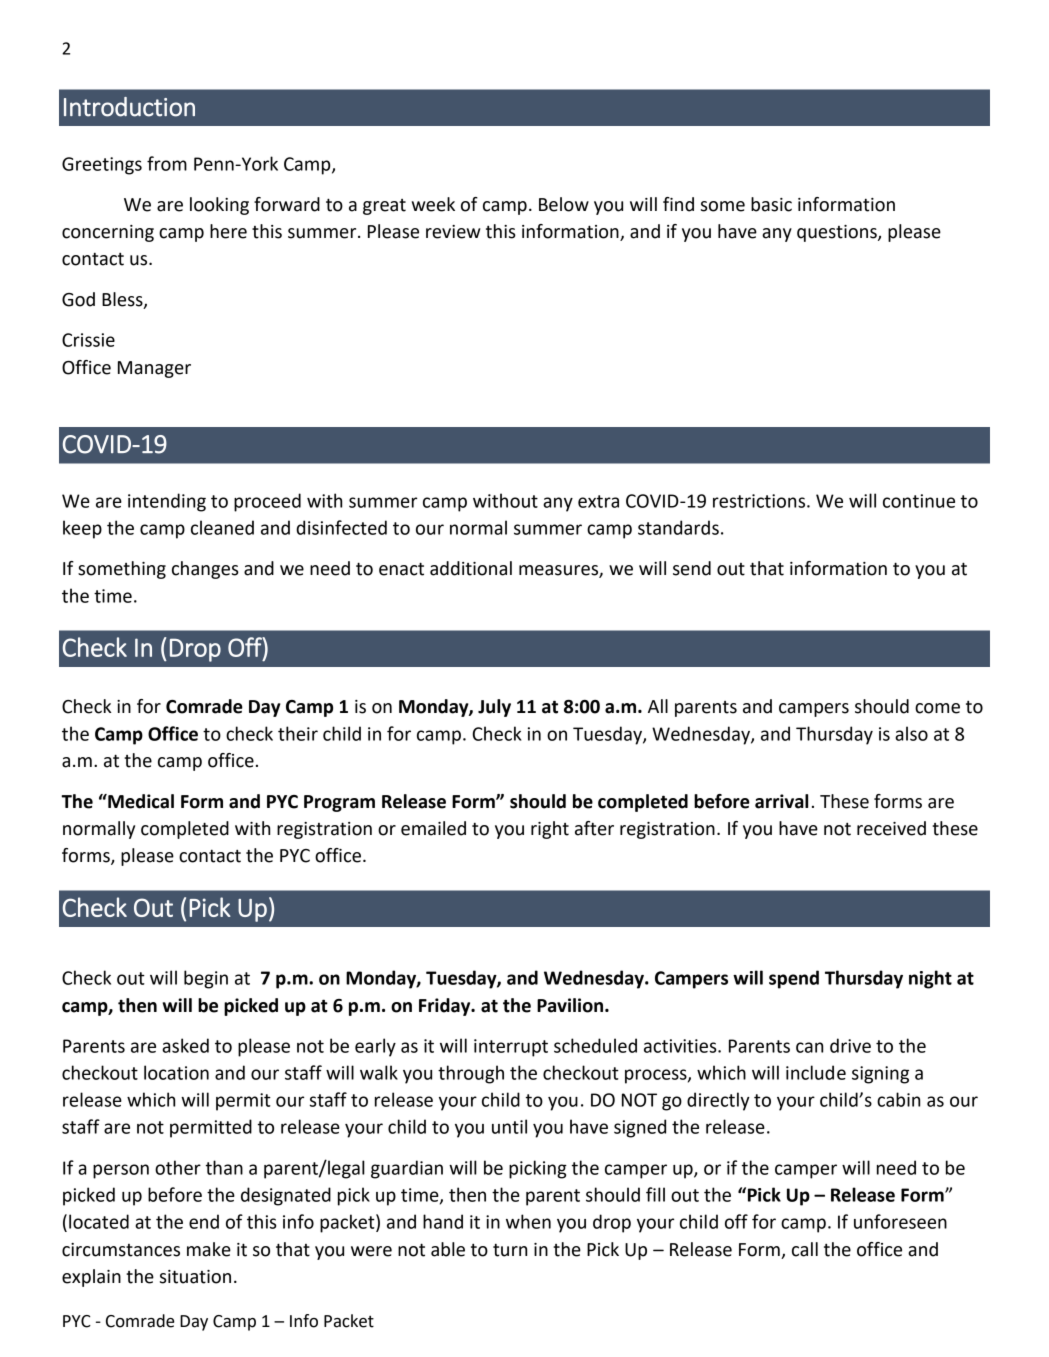 This screenshot has height=1357, width=1049. What do you see at coordinates (911, 733) in the screenshot?
I see `also` at bounding box center [911, 733].
